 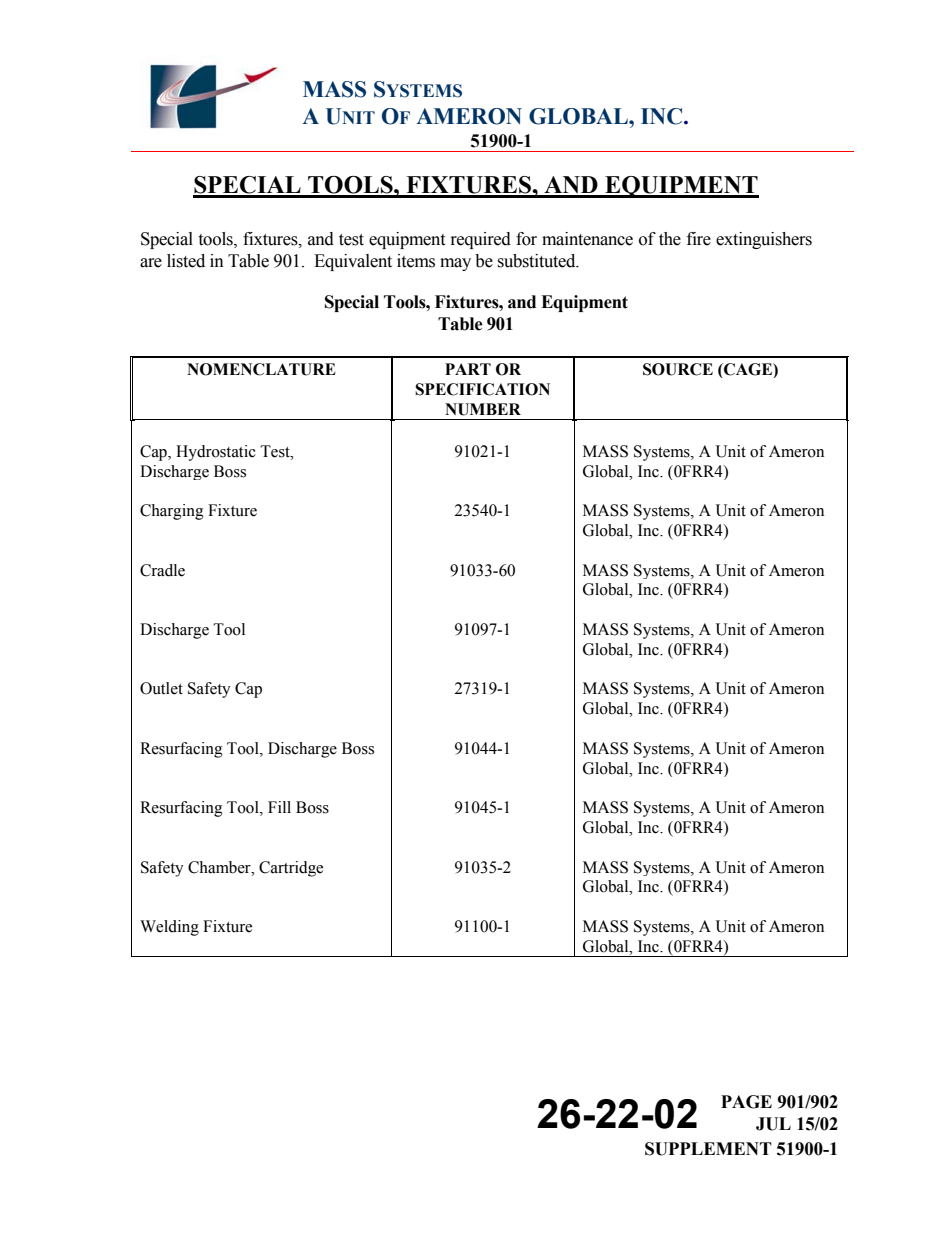 What do you see at coordinates (186, 261) in the screenshot?
I see `listed` at bounding box center [186, 261].
